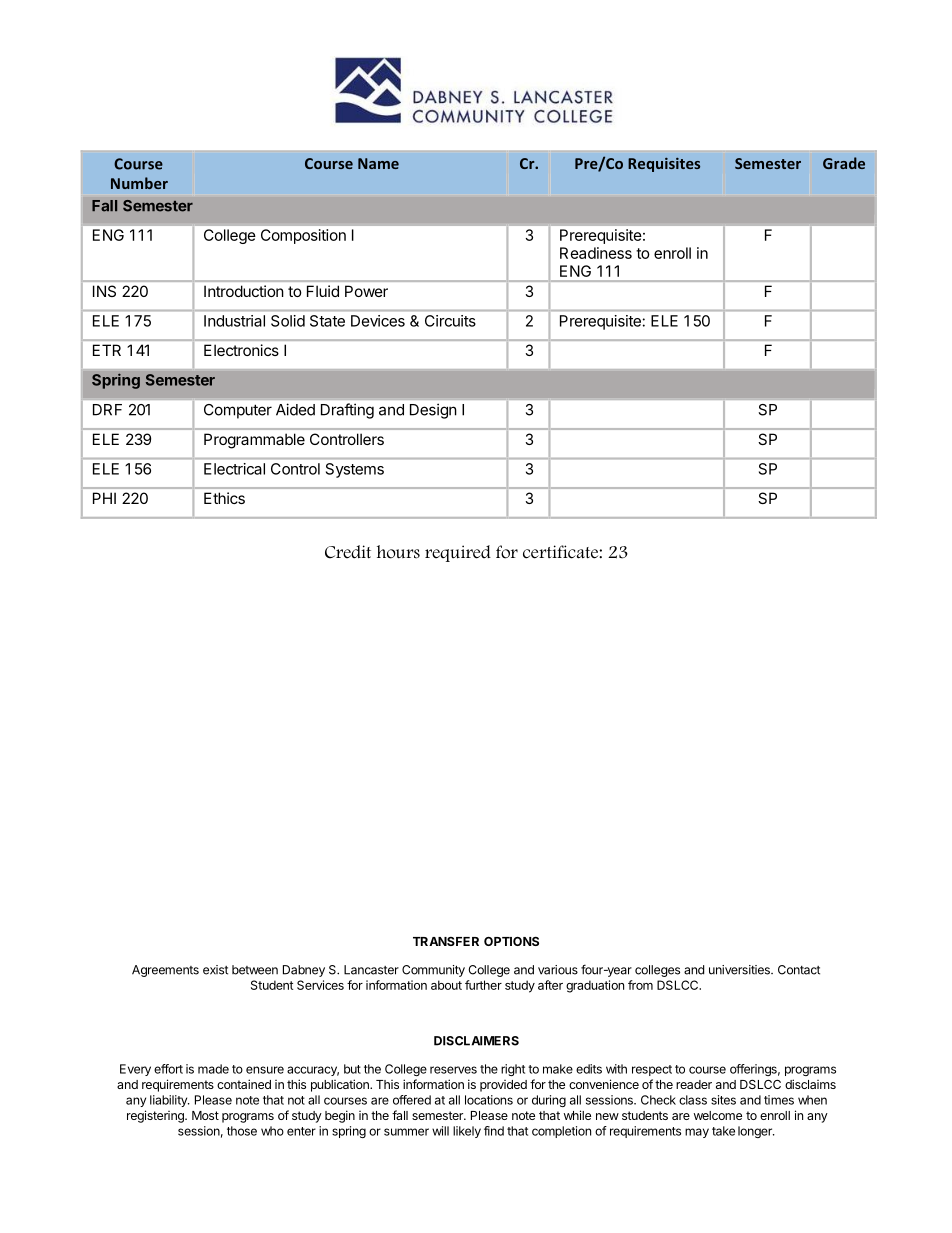 The width and height of the screenshot is (952, 1233). What do you see at coordinates (139, 183) in the screenshot?
I see `Number` at bounding box center [139, 183].
